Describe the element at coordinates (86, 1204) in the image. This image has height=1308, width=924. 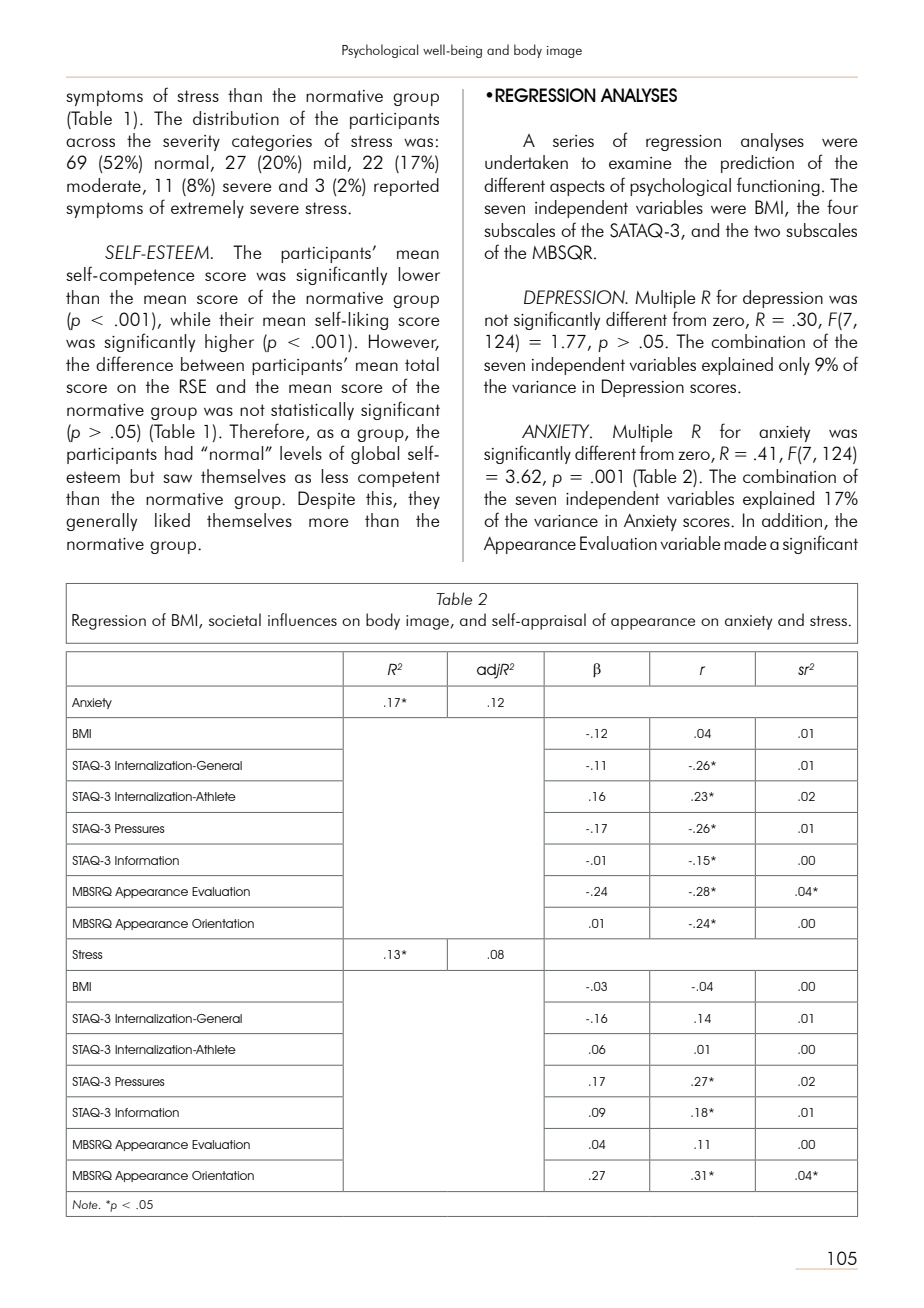
I see `Note` at that location.
